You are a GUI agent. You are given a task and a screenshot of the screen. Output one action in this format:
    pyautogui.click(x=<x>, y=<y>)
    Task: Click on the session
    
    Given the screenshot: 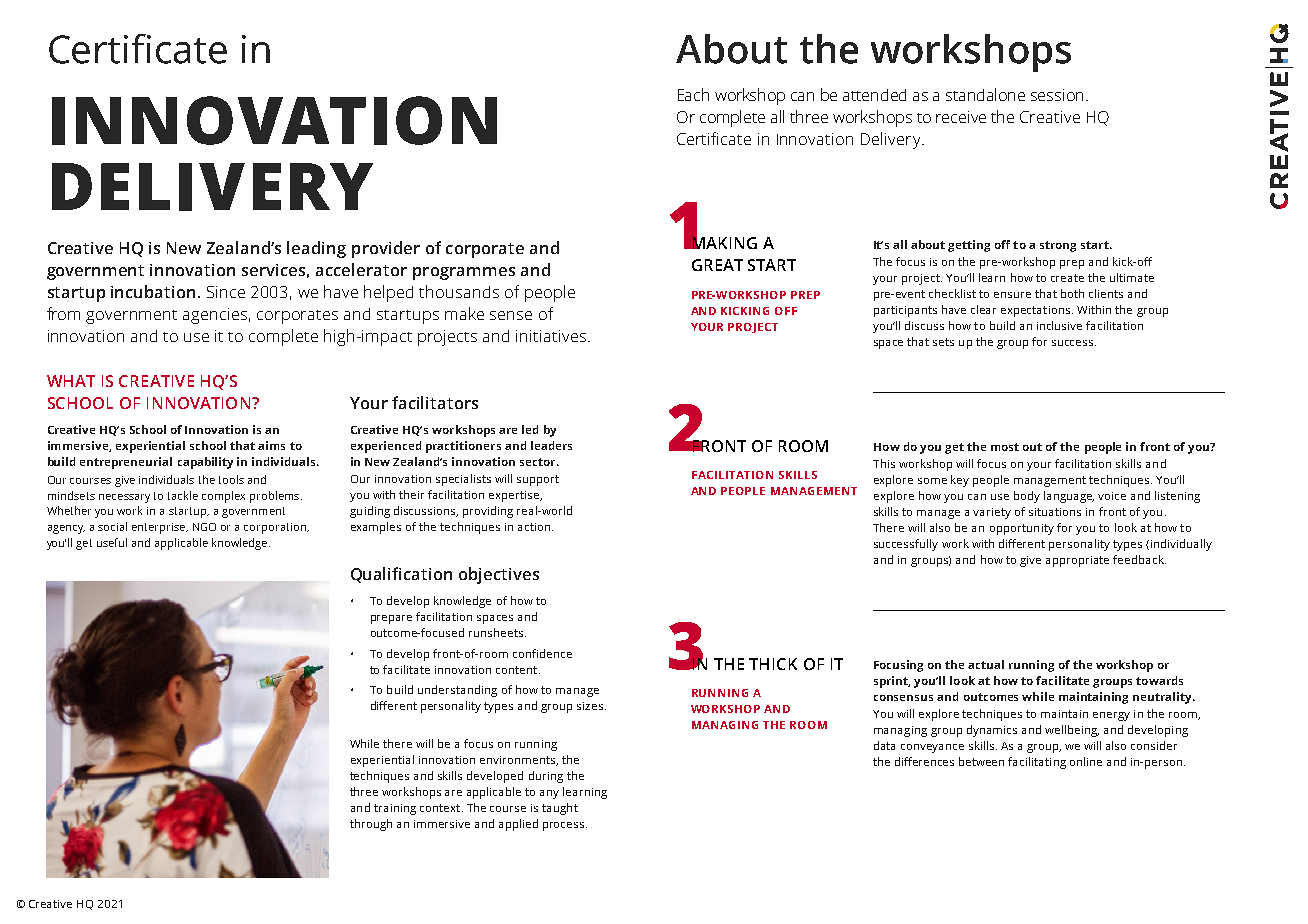 What is the action you would take?
    pyautogui.click(x=1057, y=95)
